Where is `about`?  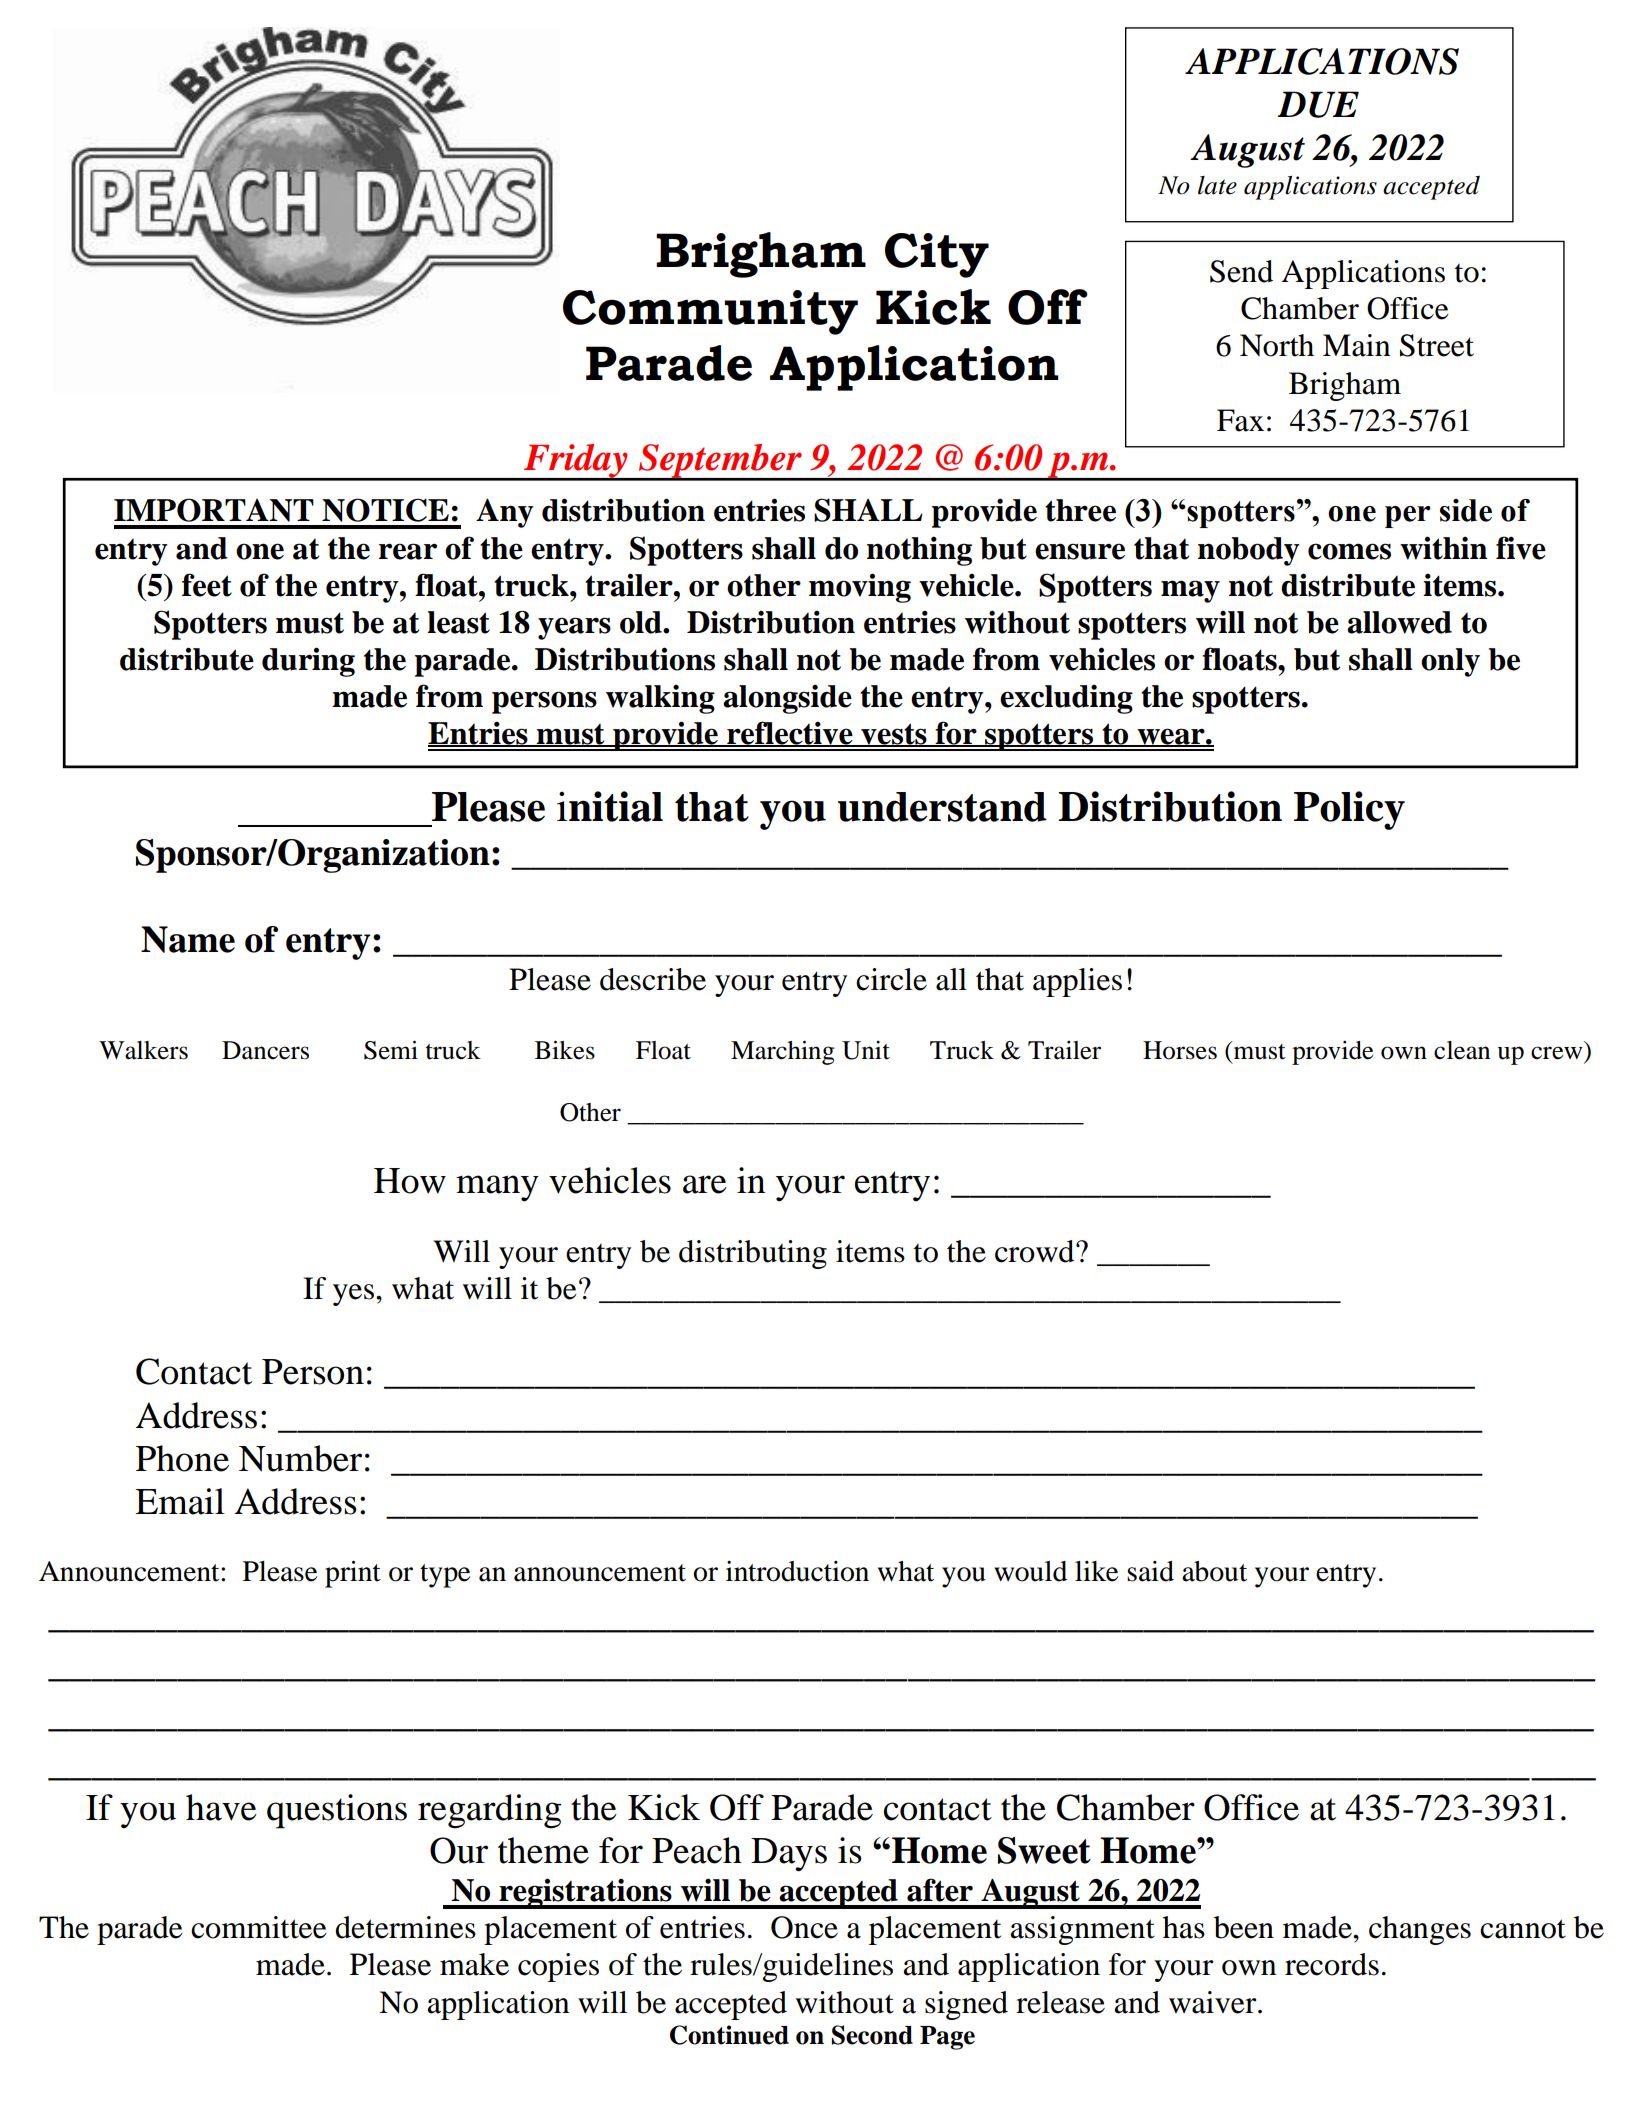
about is located at coordinates (1214, 1571).
